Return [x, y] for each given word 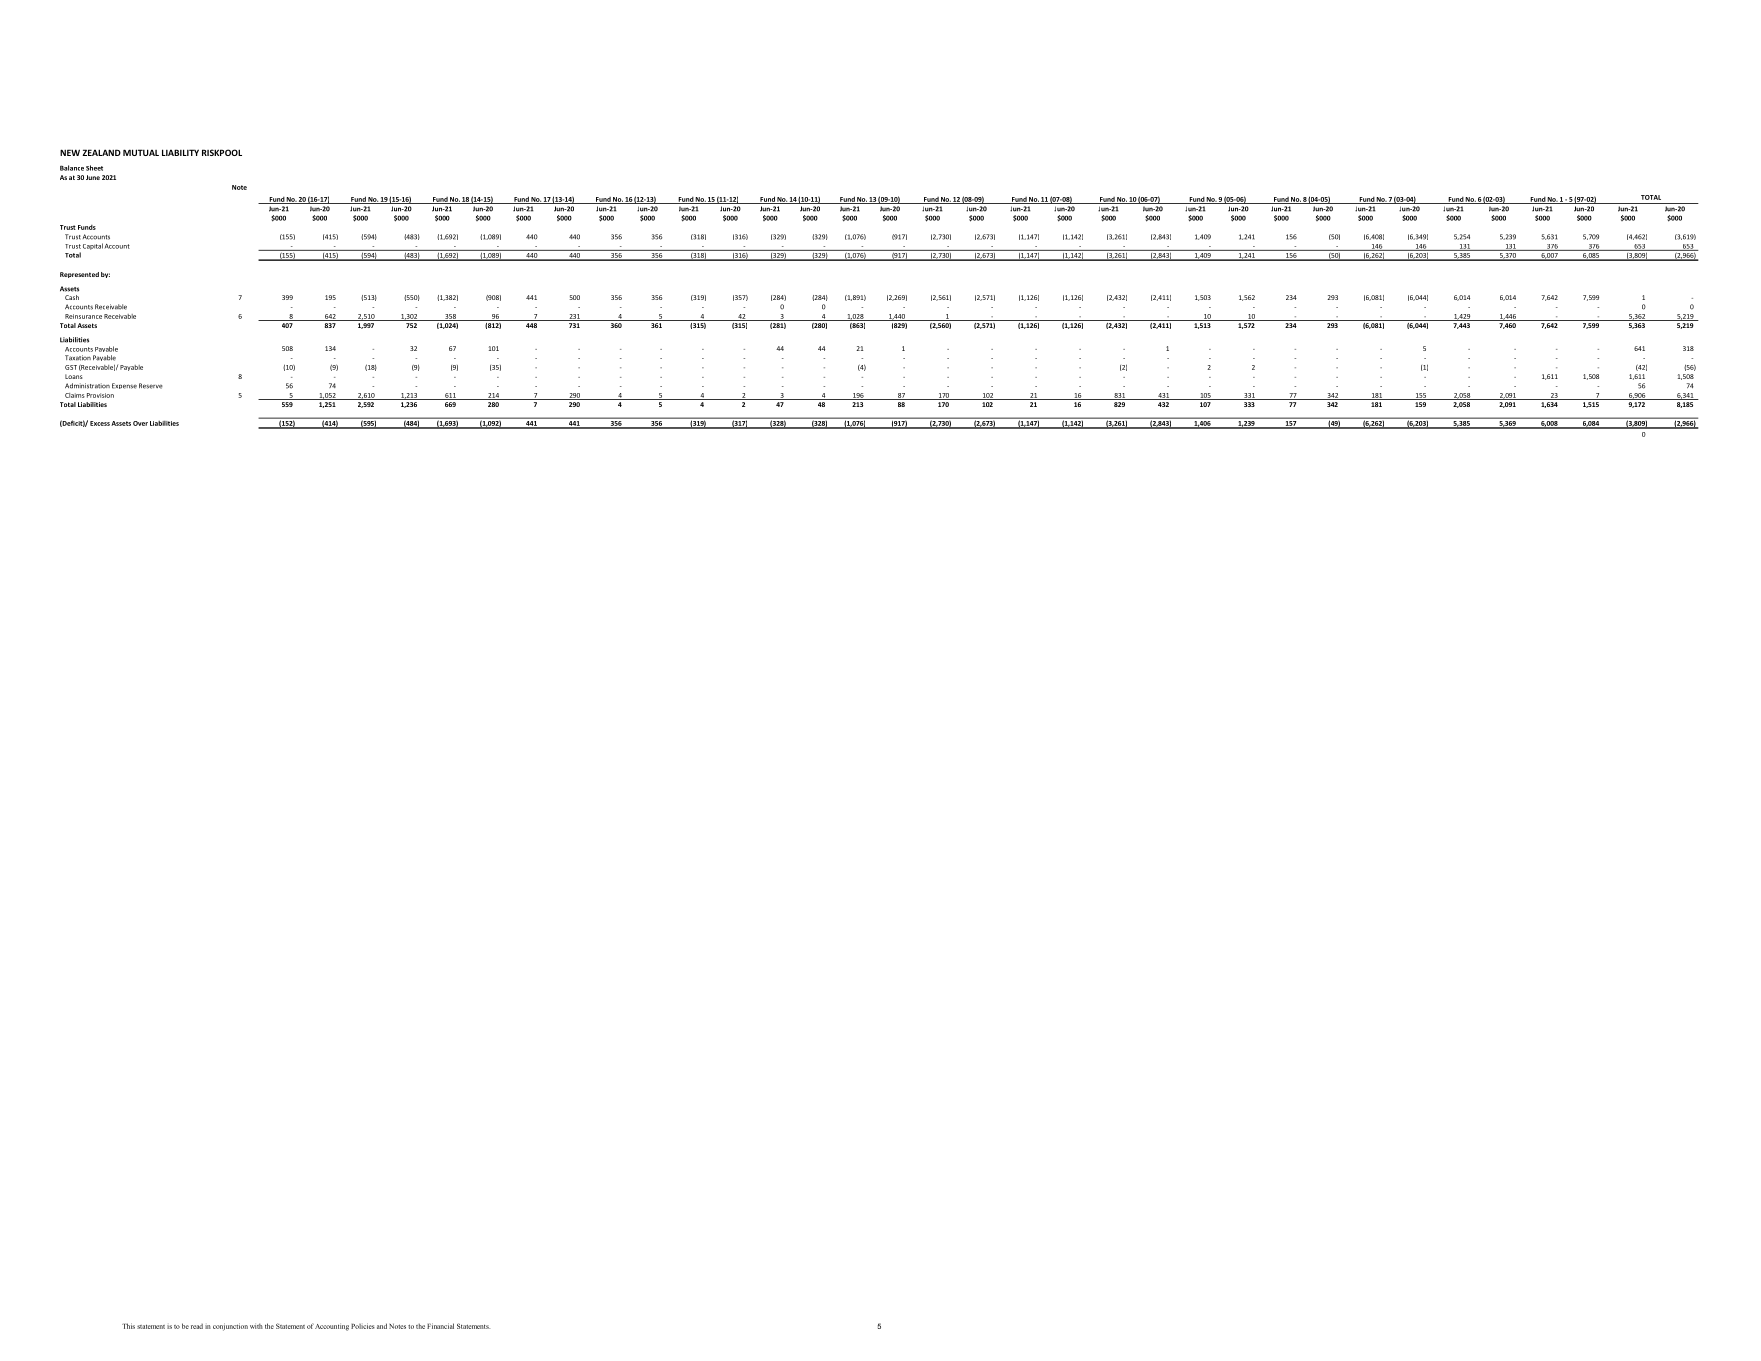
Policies [363, 1326]
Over [140, 423]
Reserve [151, 386]
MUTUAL [141, 152]
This [128, 1326]
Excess [100, 423]
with [256, 1326]
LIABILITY [180, 152]
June [93, 177]
